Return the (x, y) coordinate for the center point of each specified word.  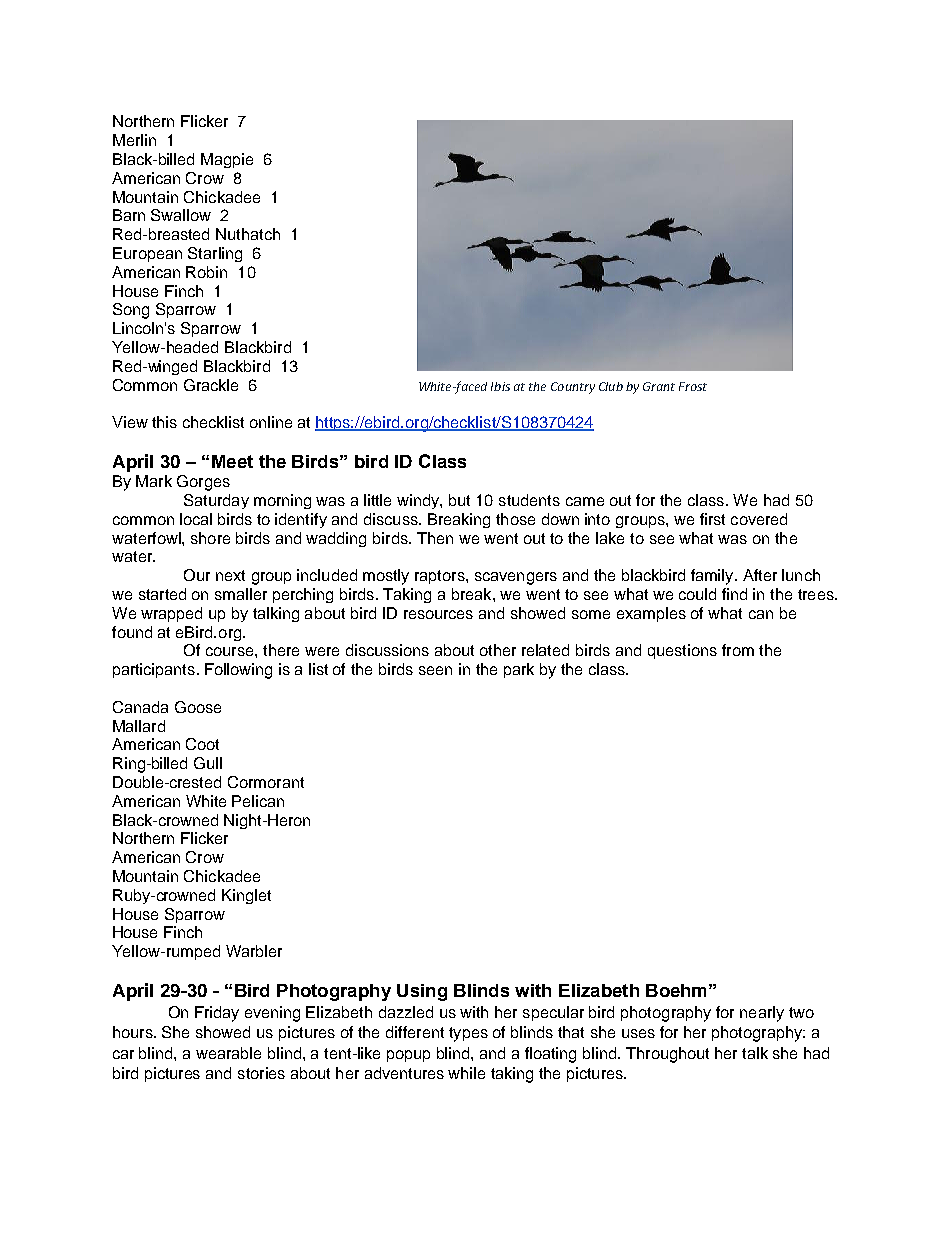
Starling (215, 254)
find (734, 594)
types (468, 1034)
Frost (693, 386)
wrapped (171, 614)
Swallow (181, 215)
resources (438, 614)
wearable (228, 1053)
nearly (762, 1014)
